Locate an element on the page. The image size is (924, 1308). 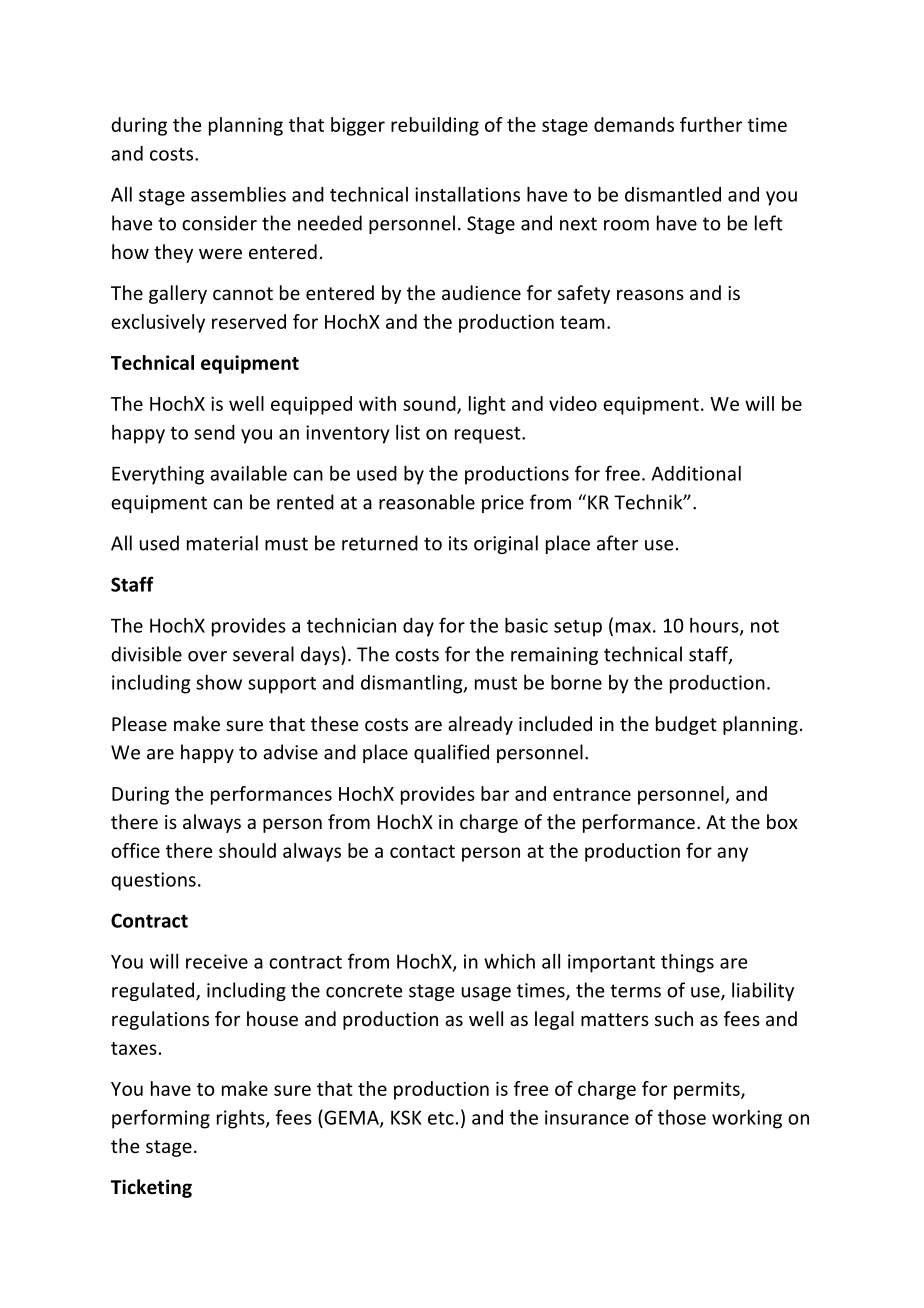
contact is located at coordinates (422, 851).
